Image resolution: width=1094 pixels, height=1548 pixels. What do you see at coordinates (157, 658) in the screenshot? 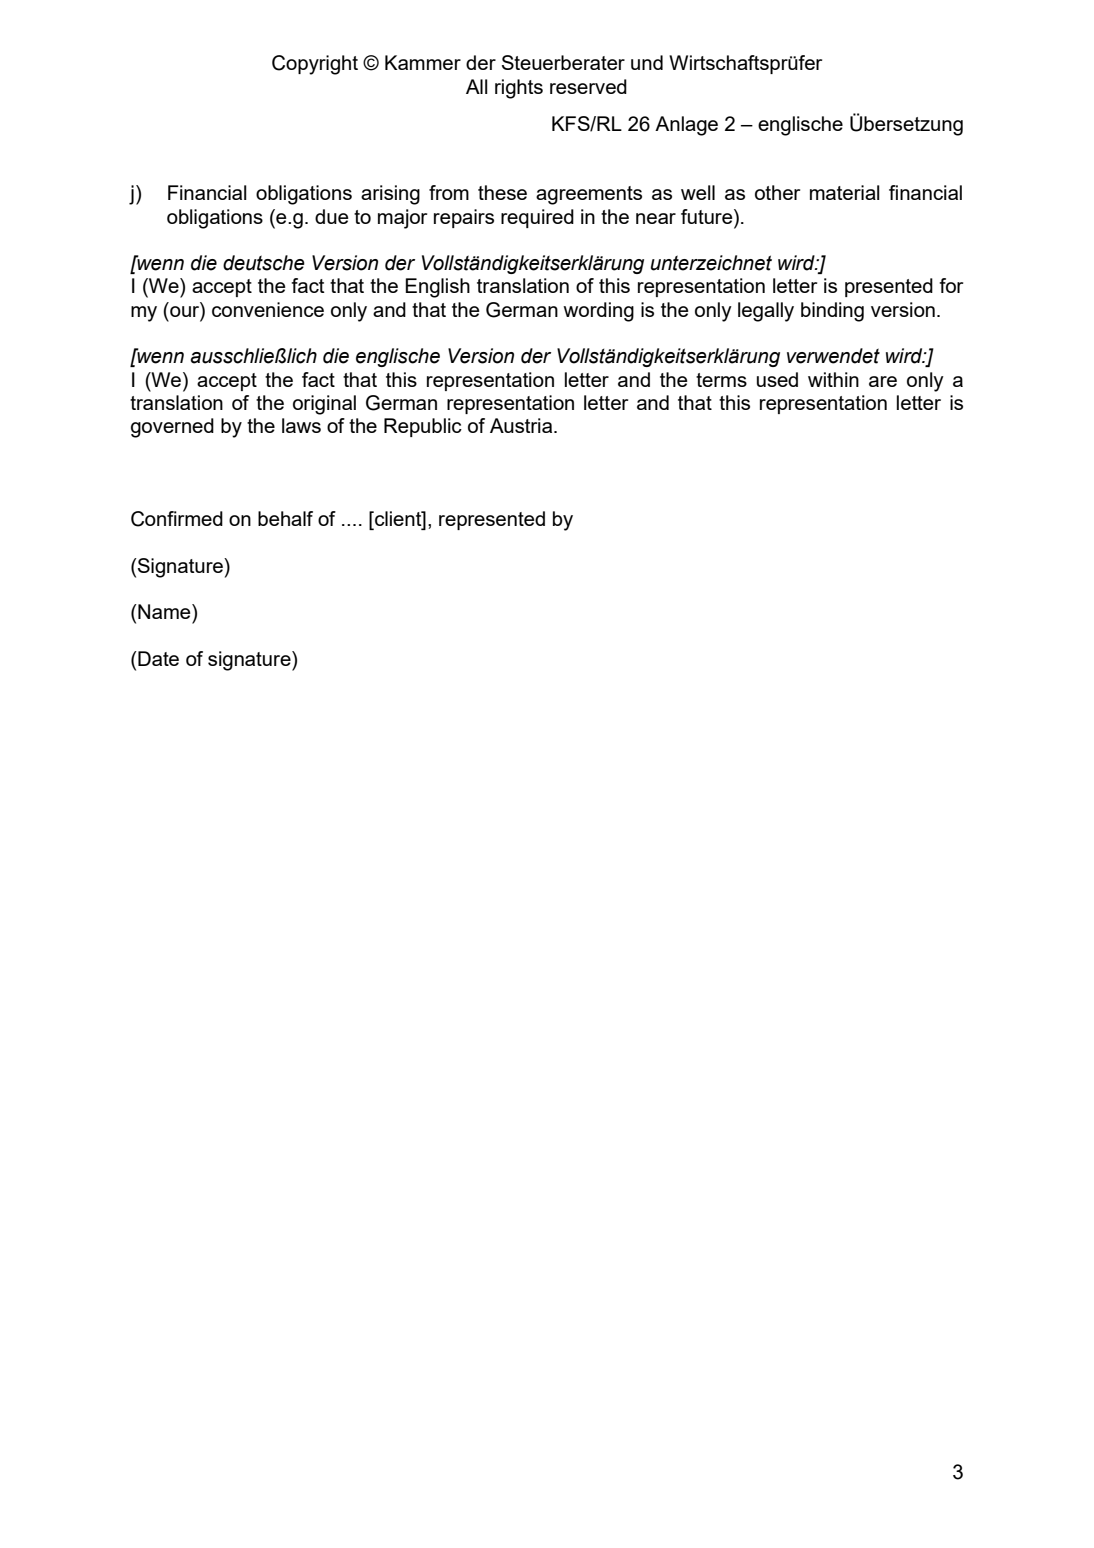
I see `Date` at bounding box center [157, 658].
